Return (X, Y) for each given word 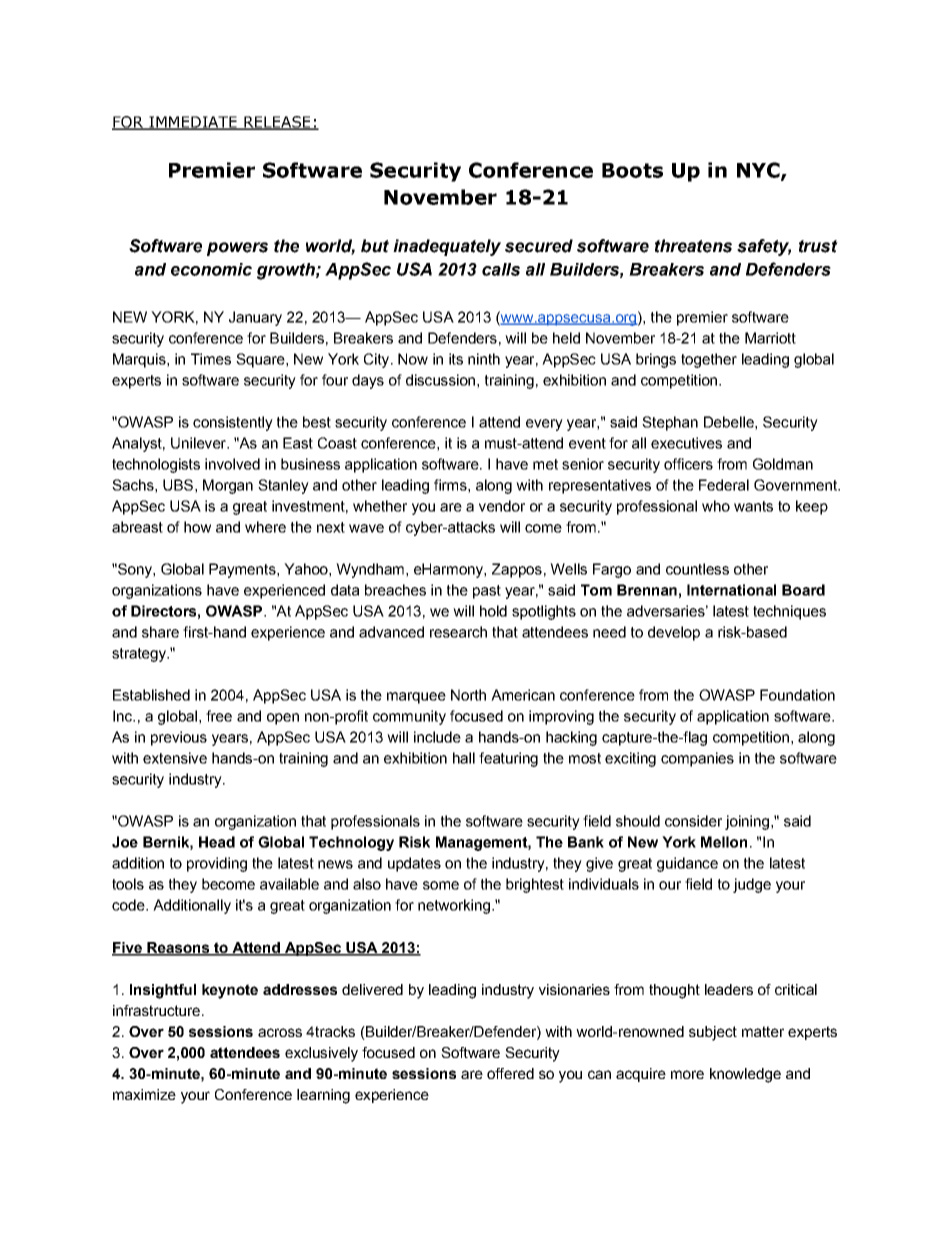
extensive (175, 758)
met (545, 464)
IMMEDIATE (193, 123)
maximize (144, 1094)
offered (510, 1073)
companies (697, 759)
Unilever (199, 443)
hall (464, 758)
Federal (724, 485)
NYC (759, 171)
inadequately (447, 247)
